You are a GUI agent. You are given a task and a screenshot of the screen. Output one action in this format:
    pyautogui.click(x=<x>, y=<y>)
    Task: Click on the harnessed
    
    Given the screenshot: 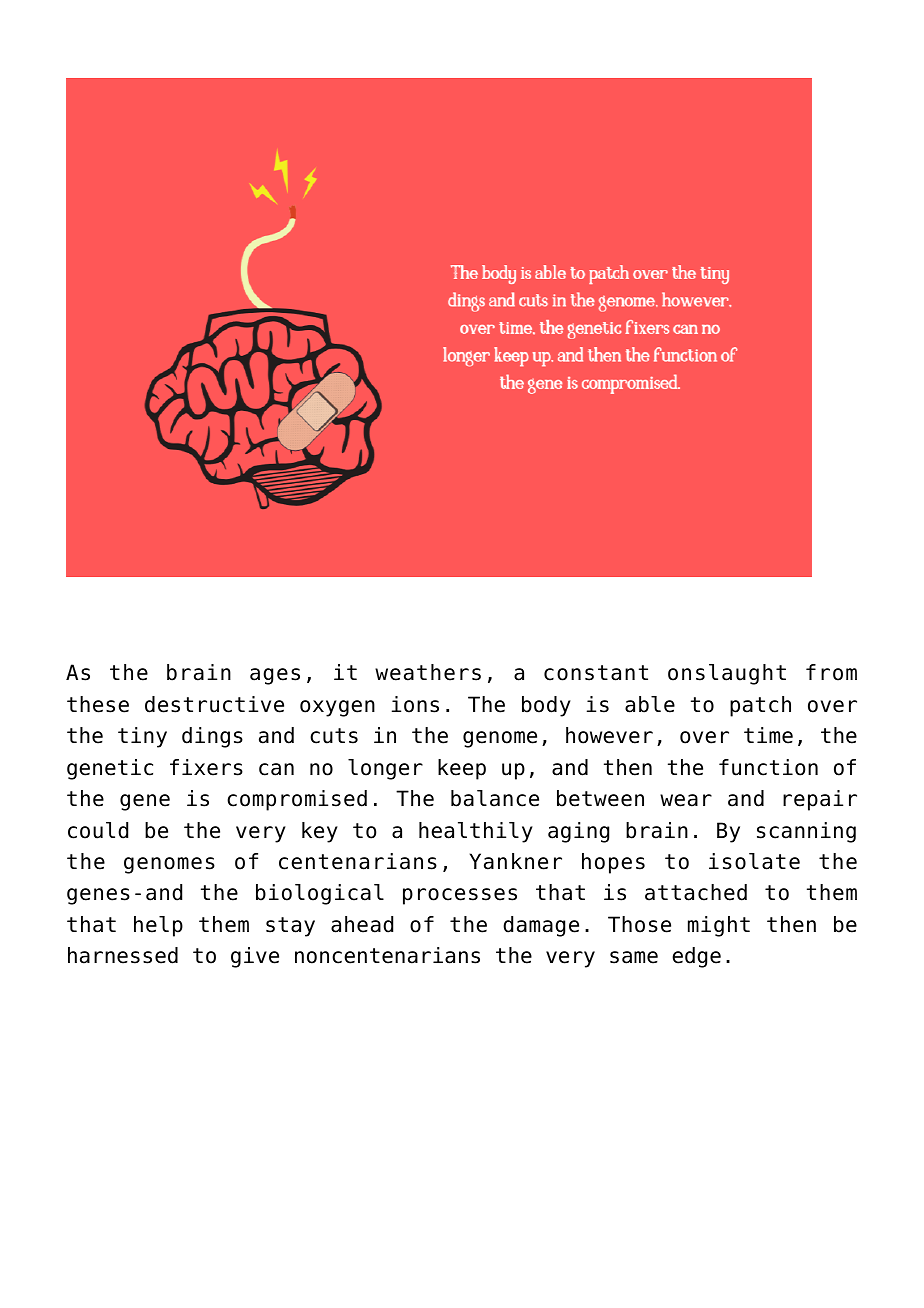 What is the action you would take?
    pyautogui.click(x=123, y=955)
